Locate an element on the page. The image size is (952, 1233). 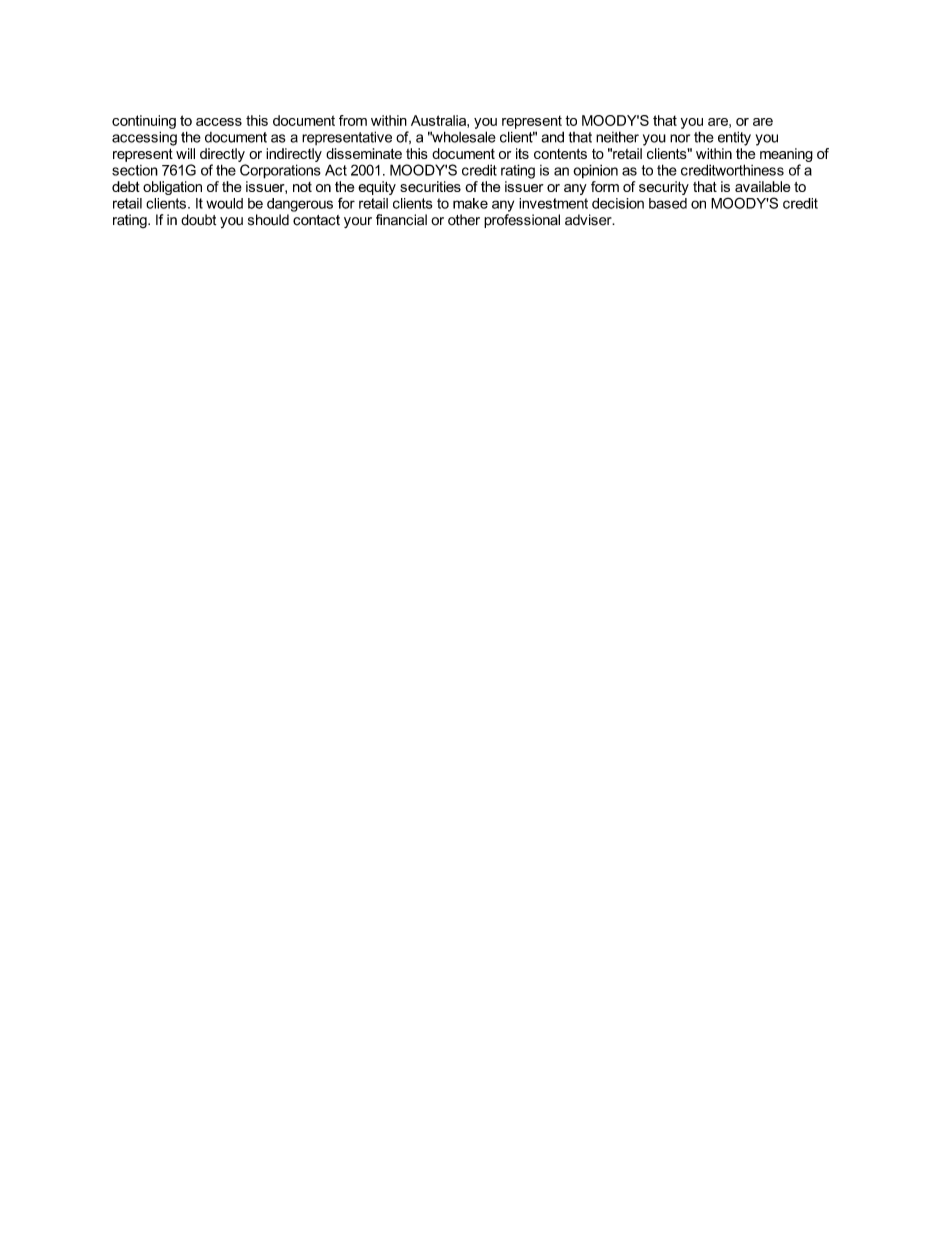
from is located at coordinates (353, 120).
